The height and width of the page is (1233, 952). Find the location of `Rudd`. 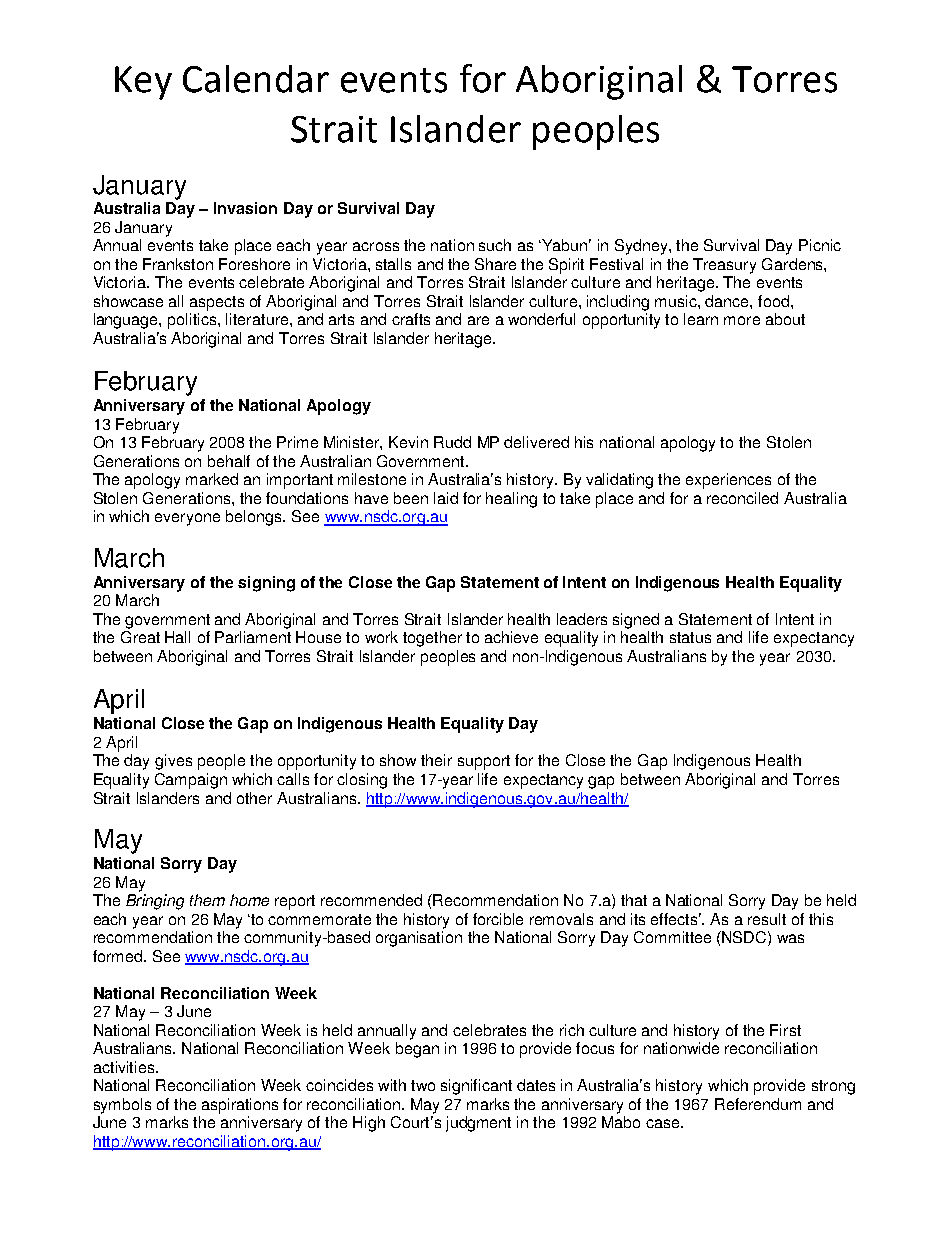

Rudd is located at coordinates (452, 442).
